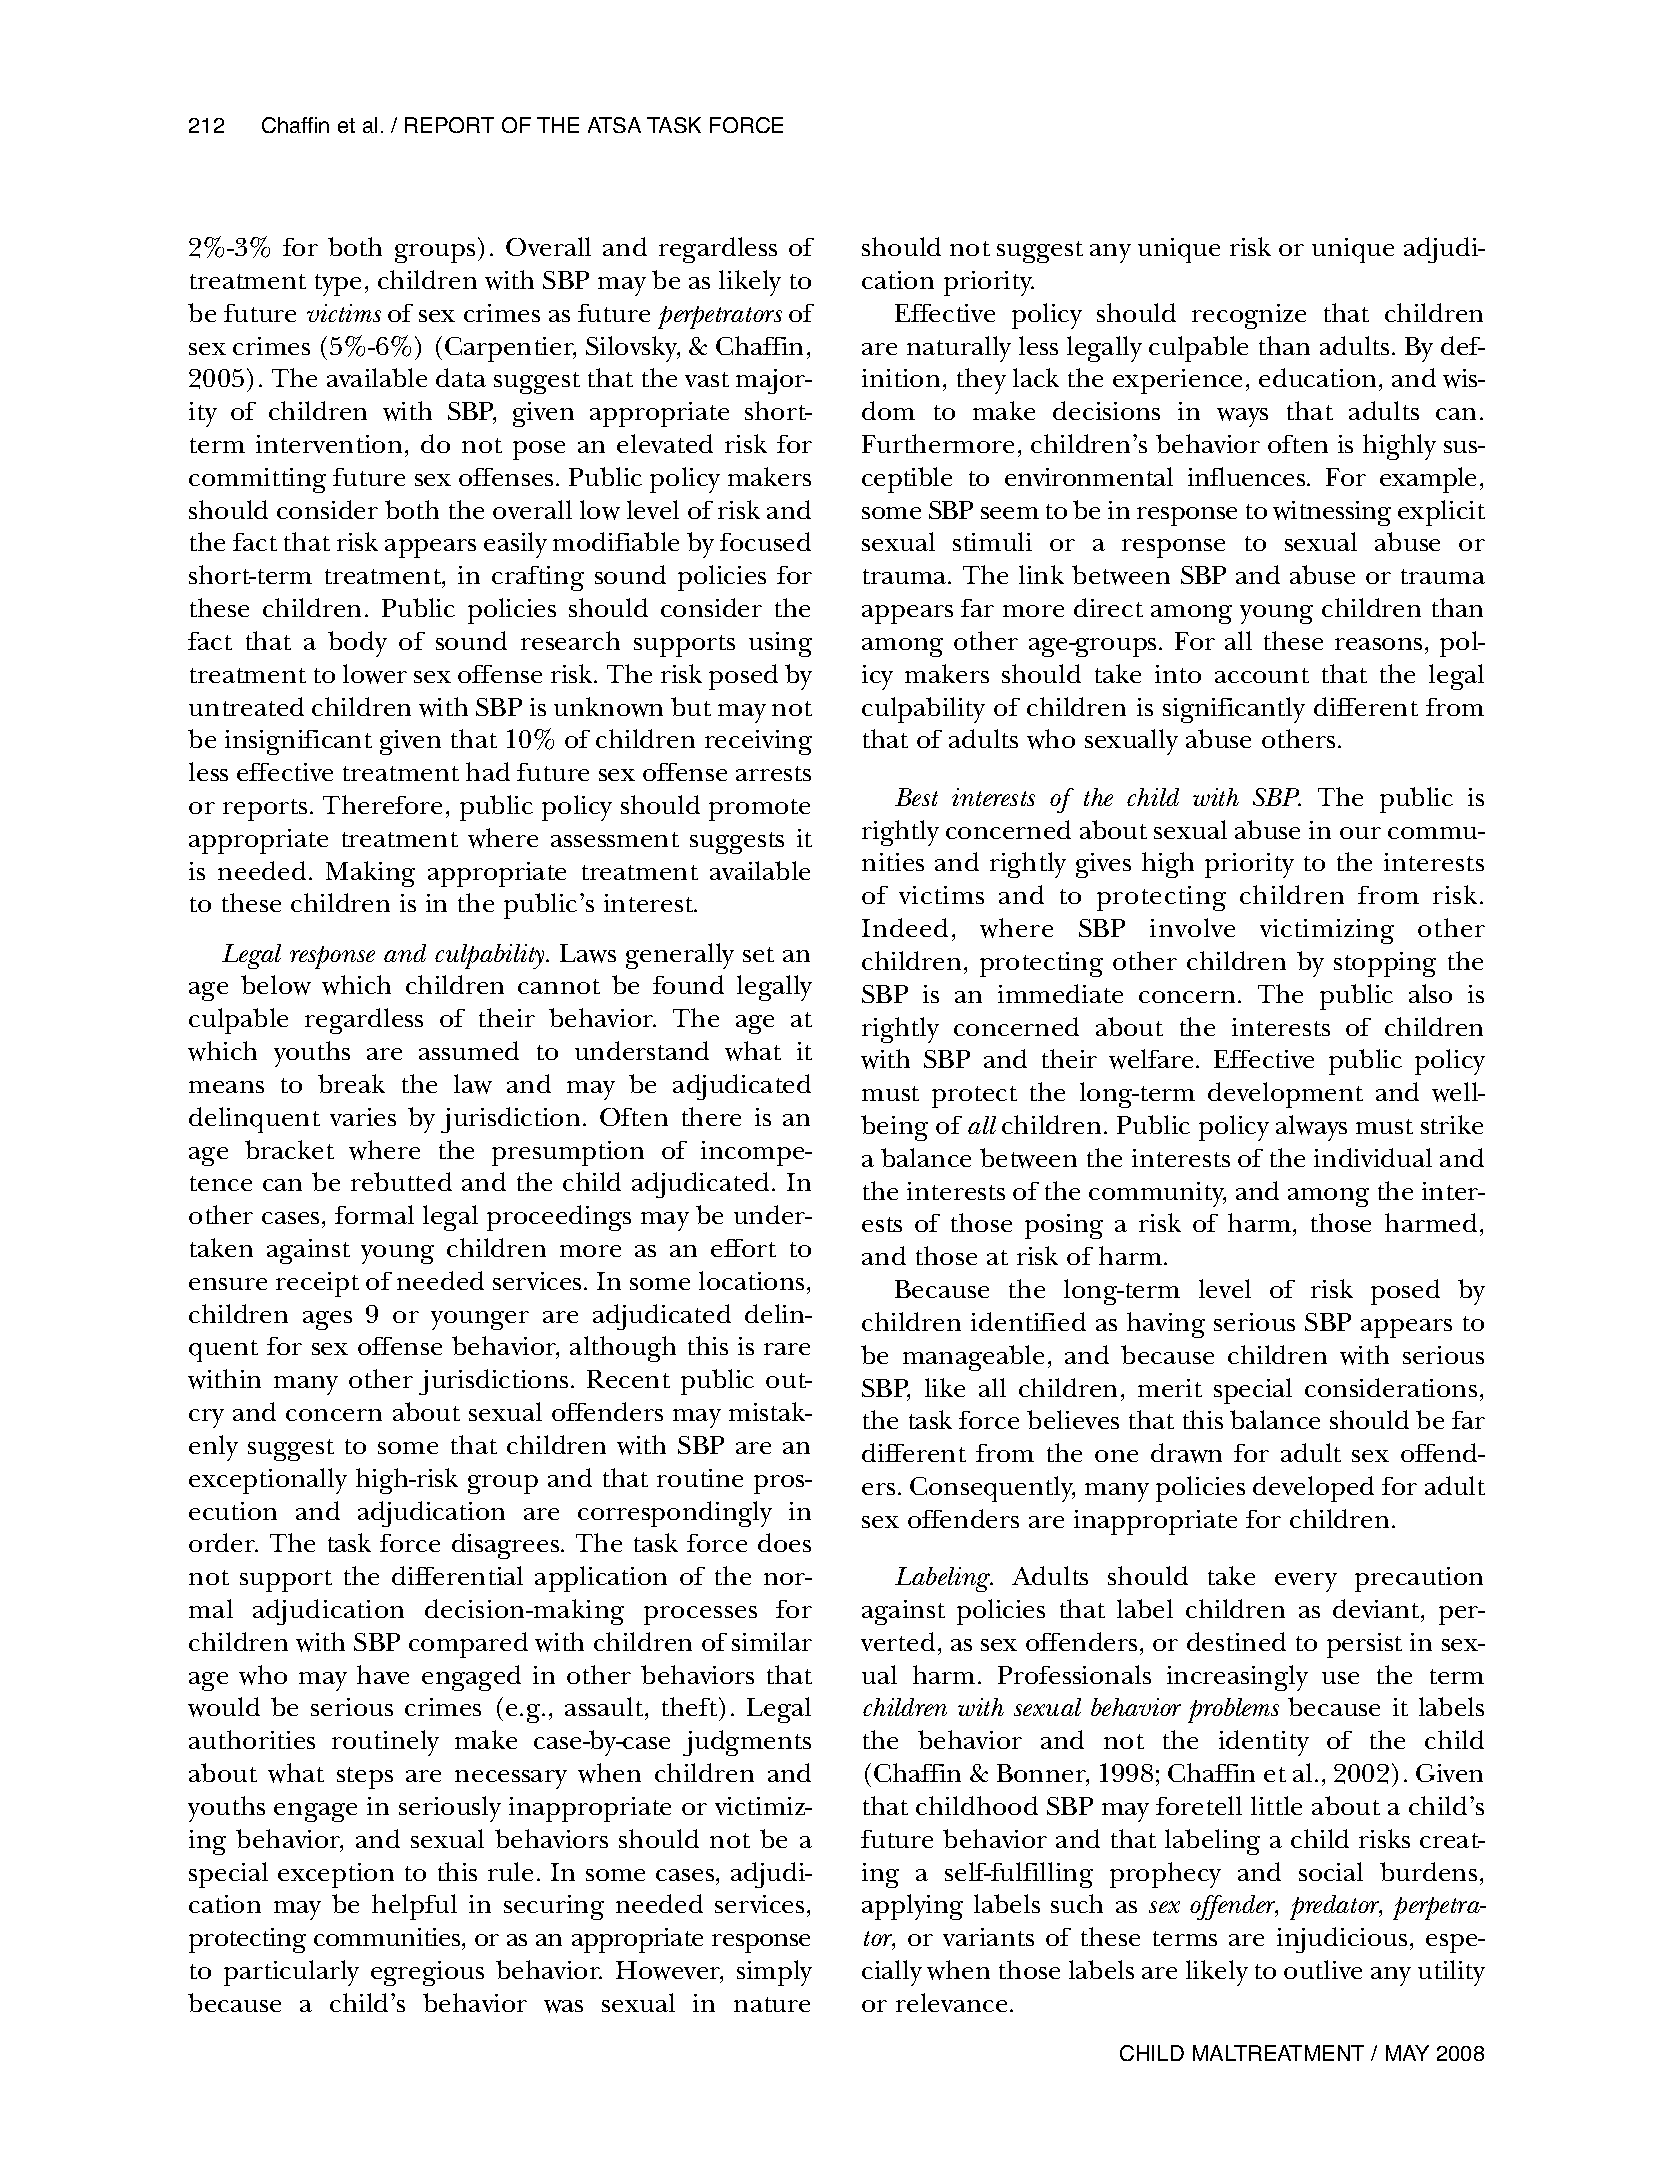 This screenshot has width=1674, height=2166. I want to click on individual, so click(1373, 1157).
